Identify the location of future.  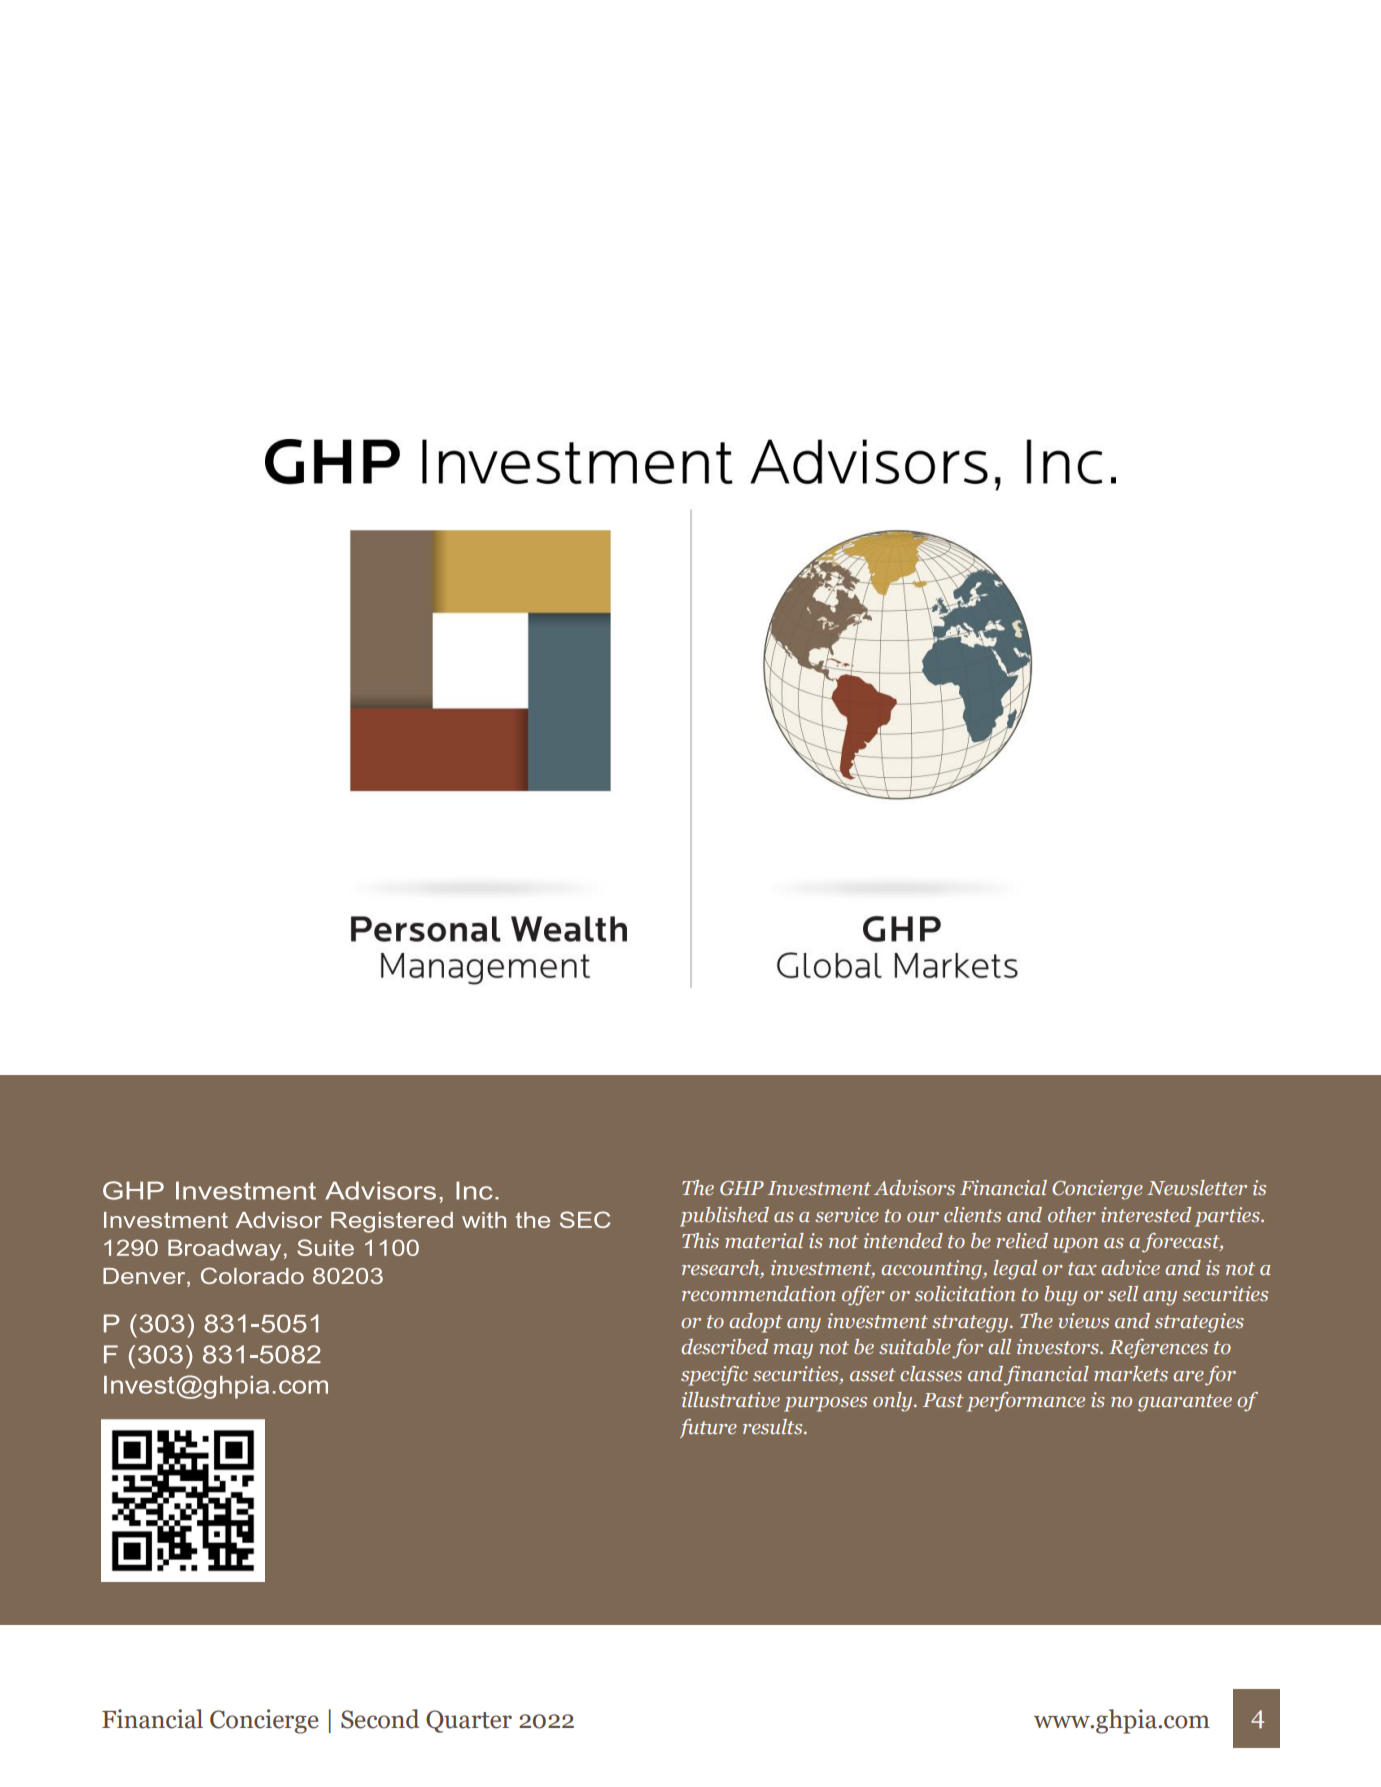
(708, 1428).
